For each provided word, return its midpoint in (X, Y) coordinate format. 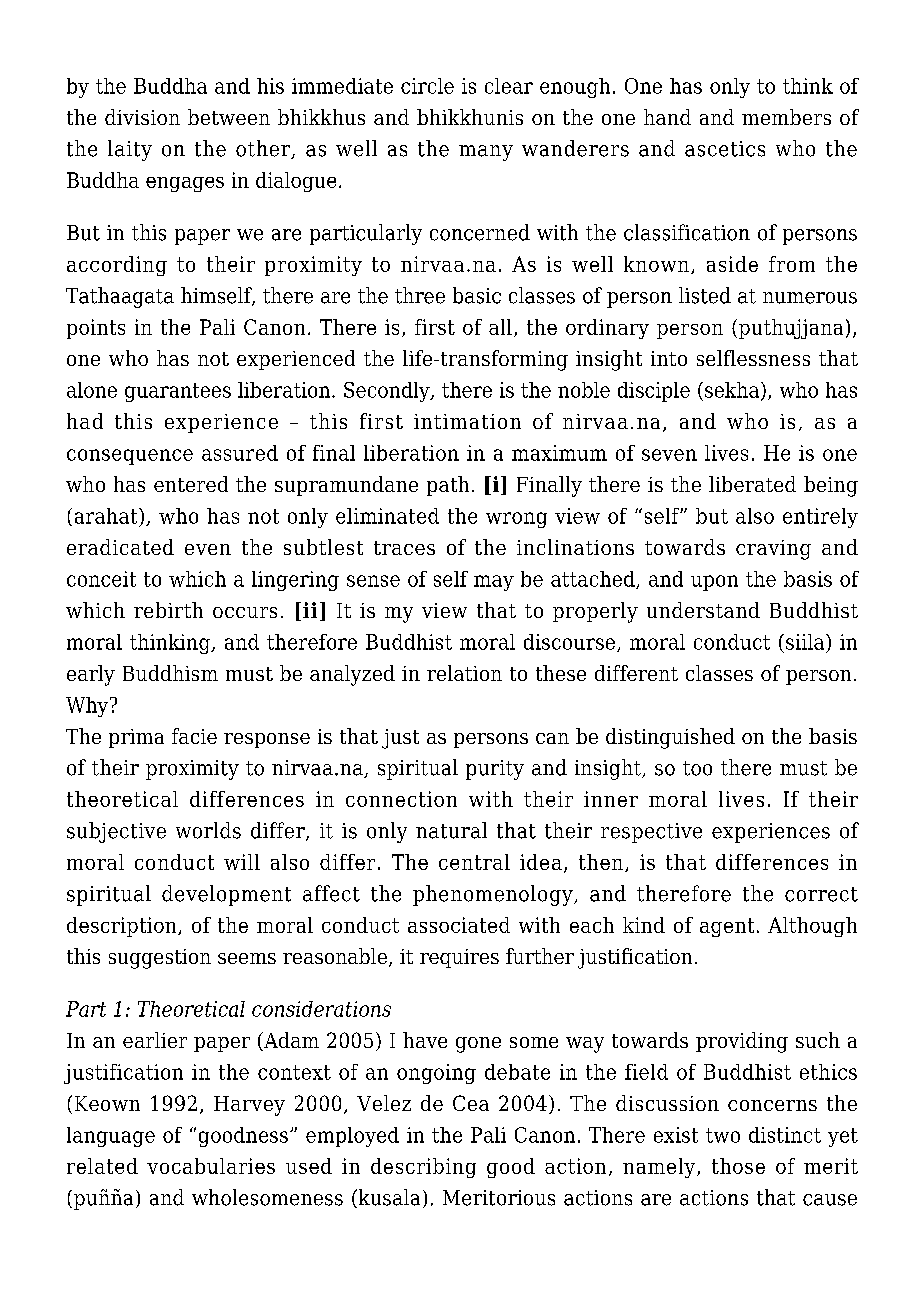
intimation (467, 421)
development (226, 895)
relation (464, 673)
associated (459, 925)
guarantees (178, 392)
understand (703, 610)
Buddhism (170, 673)
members (786, 117)
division (142, 117)
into (669, 358)
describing (423, 1168)
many (486, 153)
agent (727, 927)
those (738, 1166)
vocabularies (211, 1166)
